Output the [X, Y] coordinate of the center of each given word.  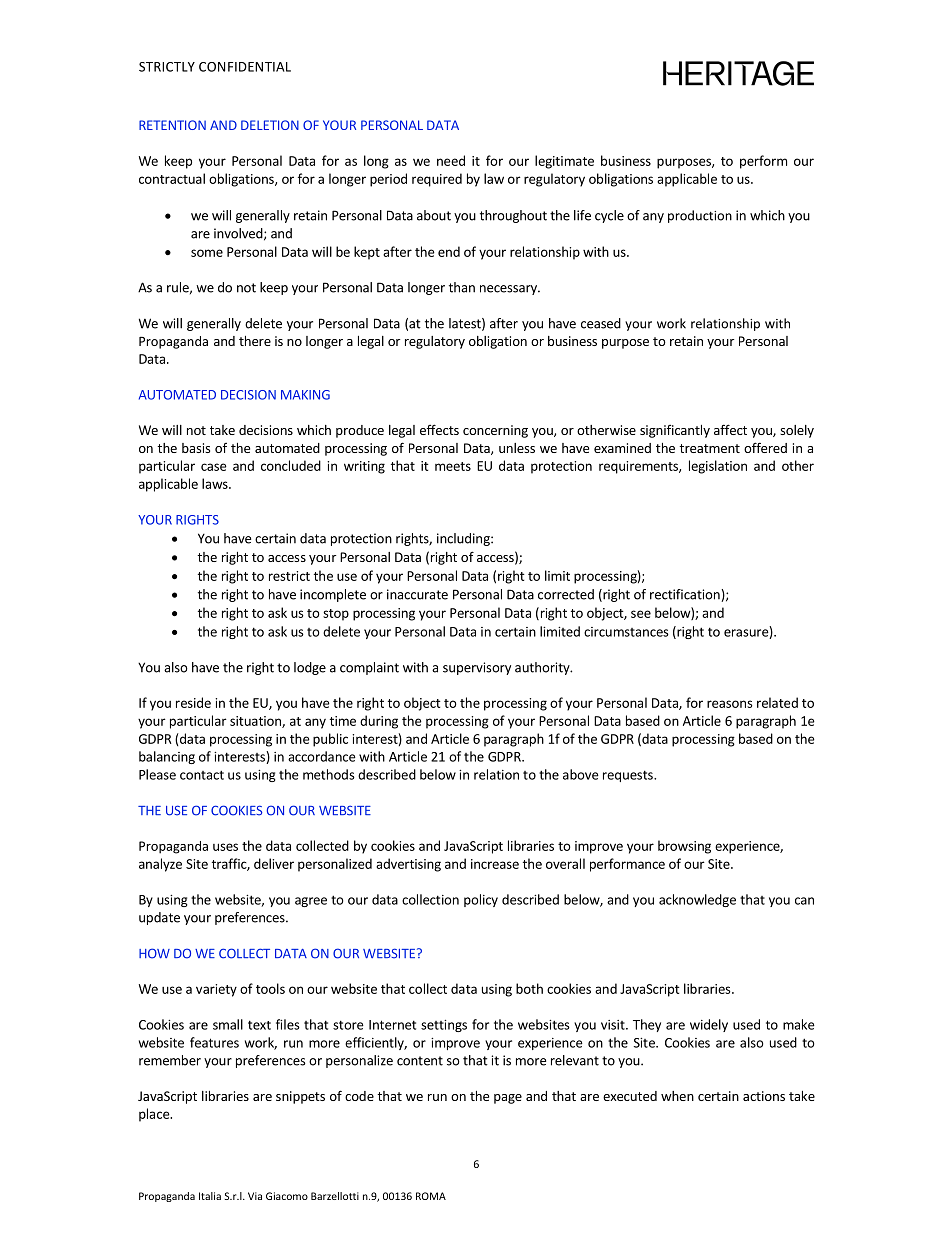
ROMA [431, 1196]
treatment [709, 448]
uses [225, 847]
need [451, 160]
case [214, 467]
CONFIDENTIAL [245, 67]
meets [453, 466]
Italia [210, 1196]
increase [495, 864]
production [700, 216]
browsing [684, 847]
